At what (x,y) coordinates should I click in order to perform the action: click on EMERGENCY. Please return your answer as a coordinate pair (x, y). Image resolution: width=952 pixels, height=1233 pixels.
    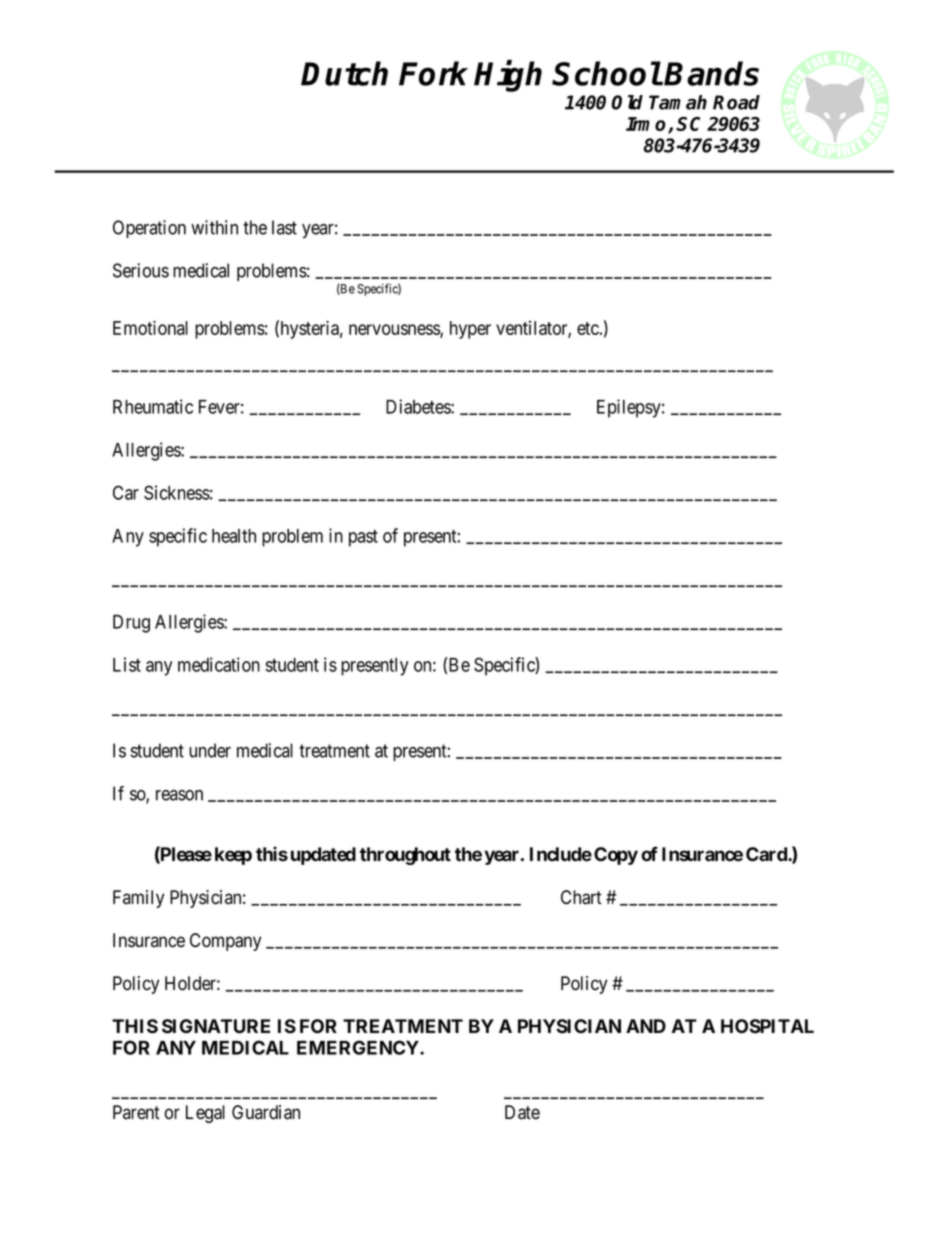
    Looking at the image, I should click on (359, 1047).
